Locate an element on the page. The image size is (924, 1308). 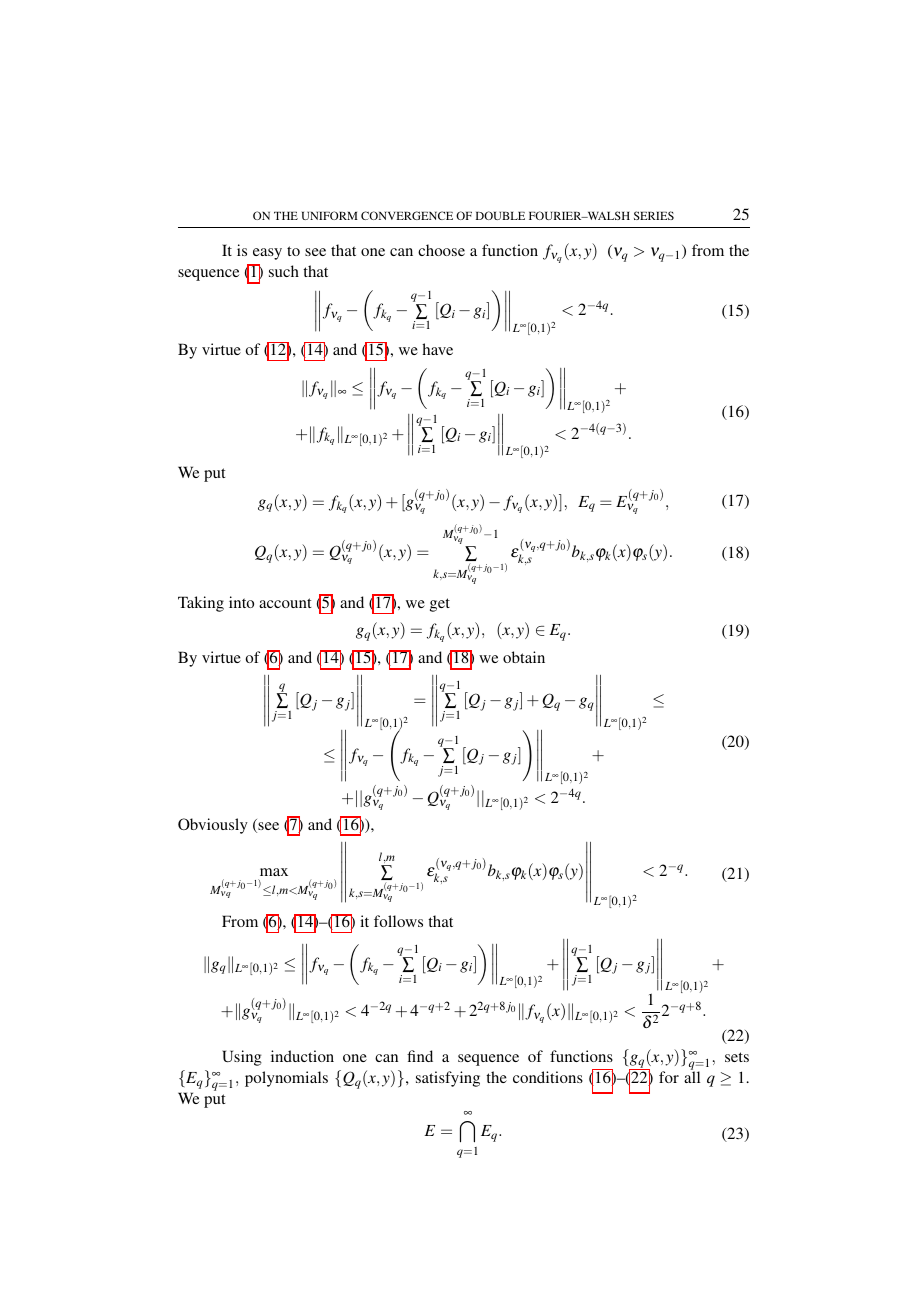
obtain is located at coordinates (524, 657).
